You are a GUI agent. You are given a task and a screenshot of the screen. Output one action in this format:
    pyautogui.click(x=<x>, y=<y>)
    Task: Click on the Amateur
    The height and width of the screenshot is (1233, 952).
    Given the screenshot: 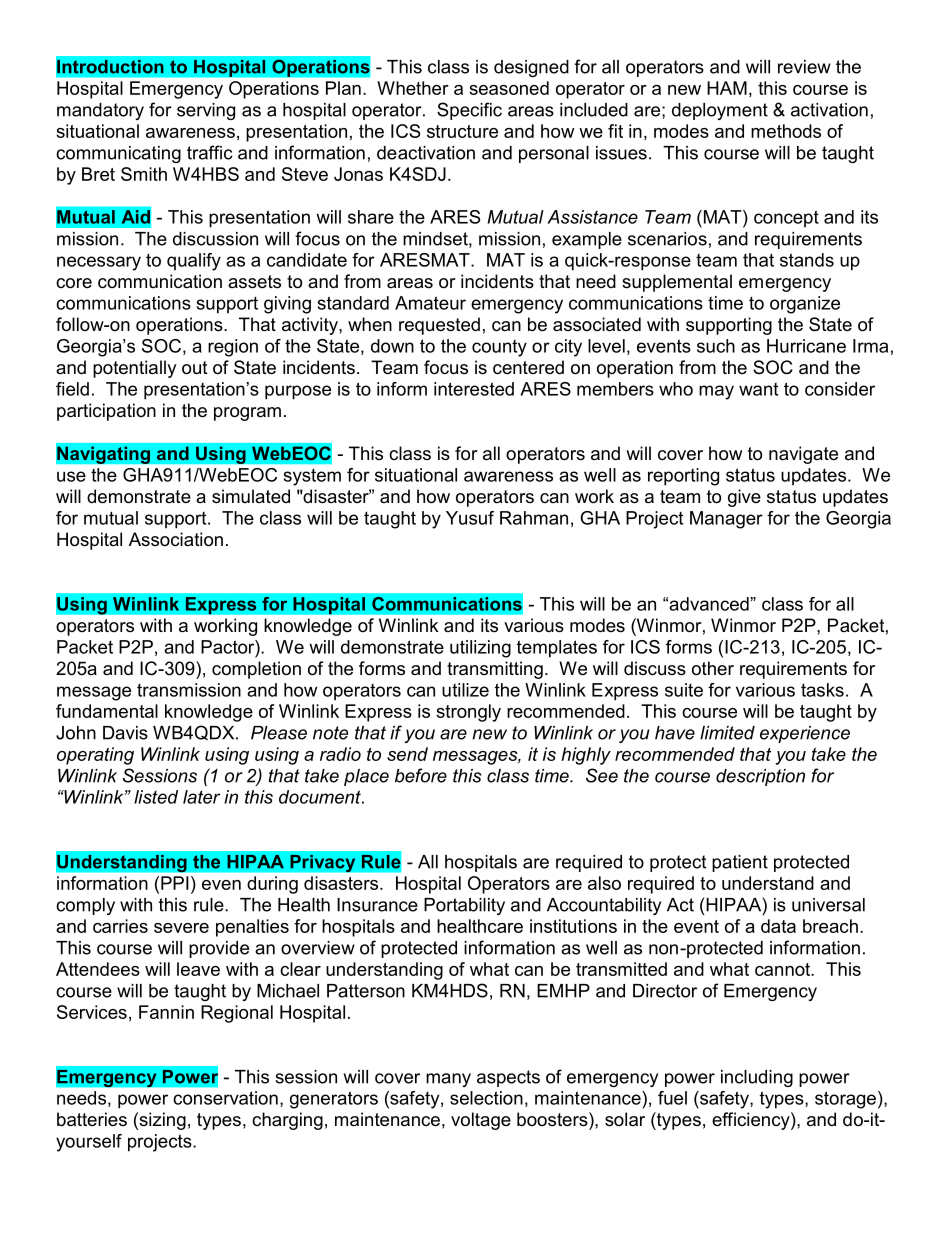 What is the action you would take?
    pyautogui.click(x=430, y=303)
